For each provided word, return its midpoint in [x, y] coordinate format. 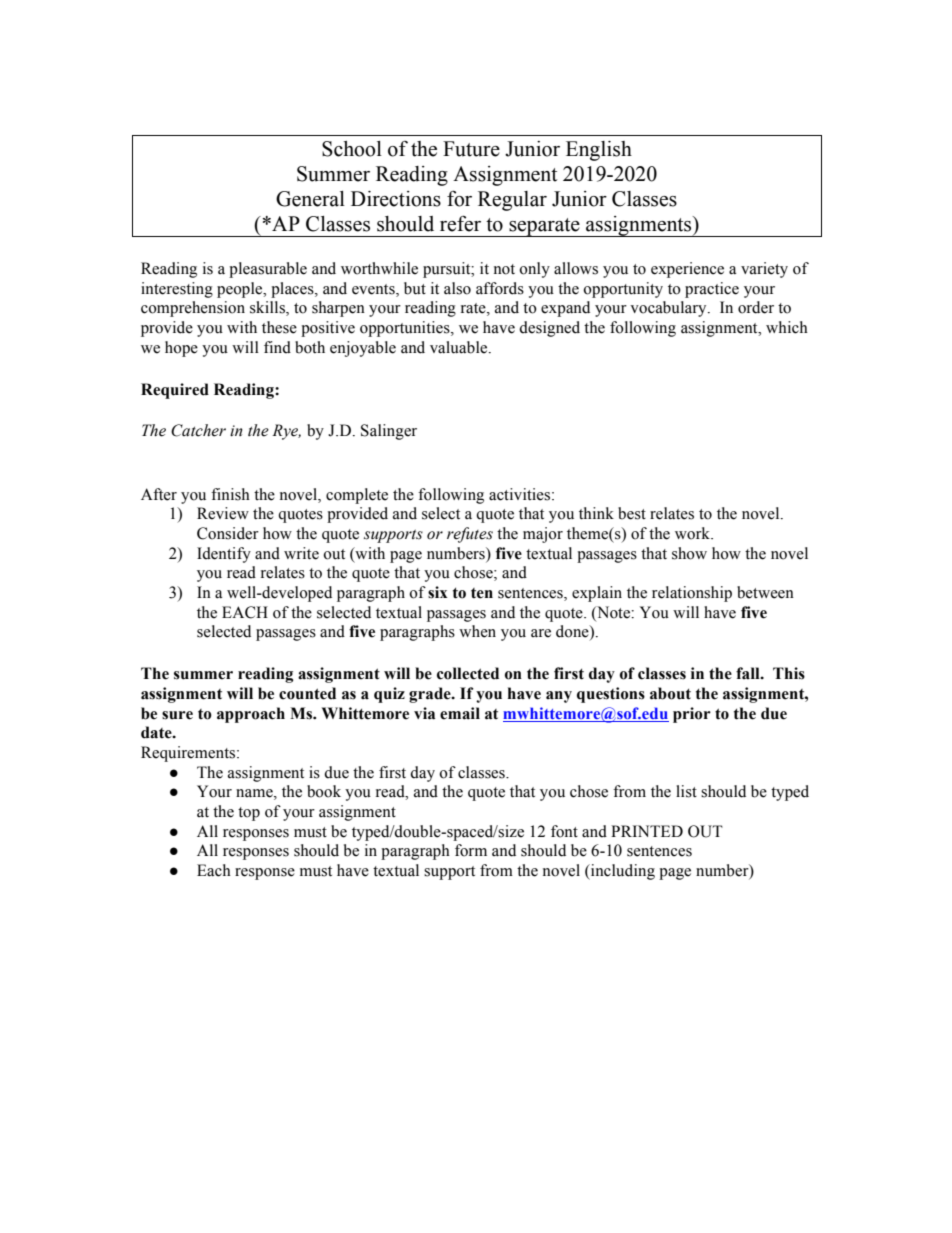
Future [471, 149]
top [249, 814]
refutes [470, 535]
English [599, 151]
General [310, 199]
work [693, 533]
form [471, 850]
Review [223, 513]
